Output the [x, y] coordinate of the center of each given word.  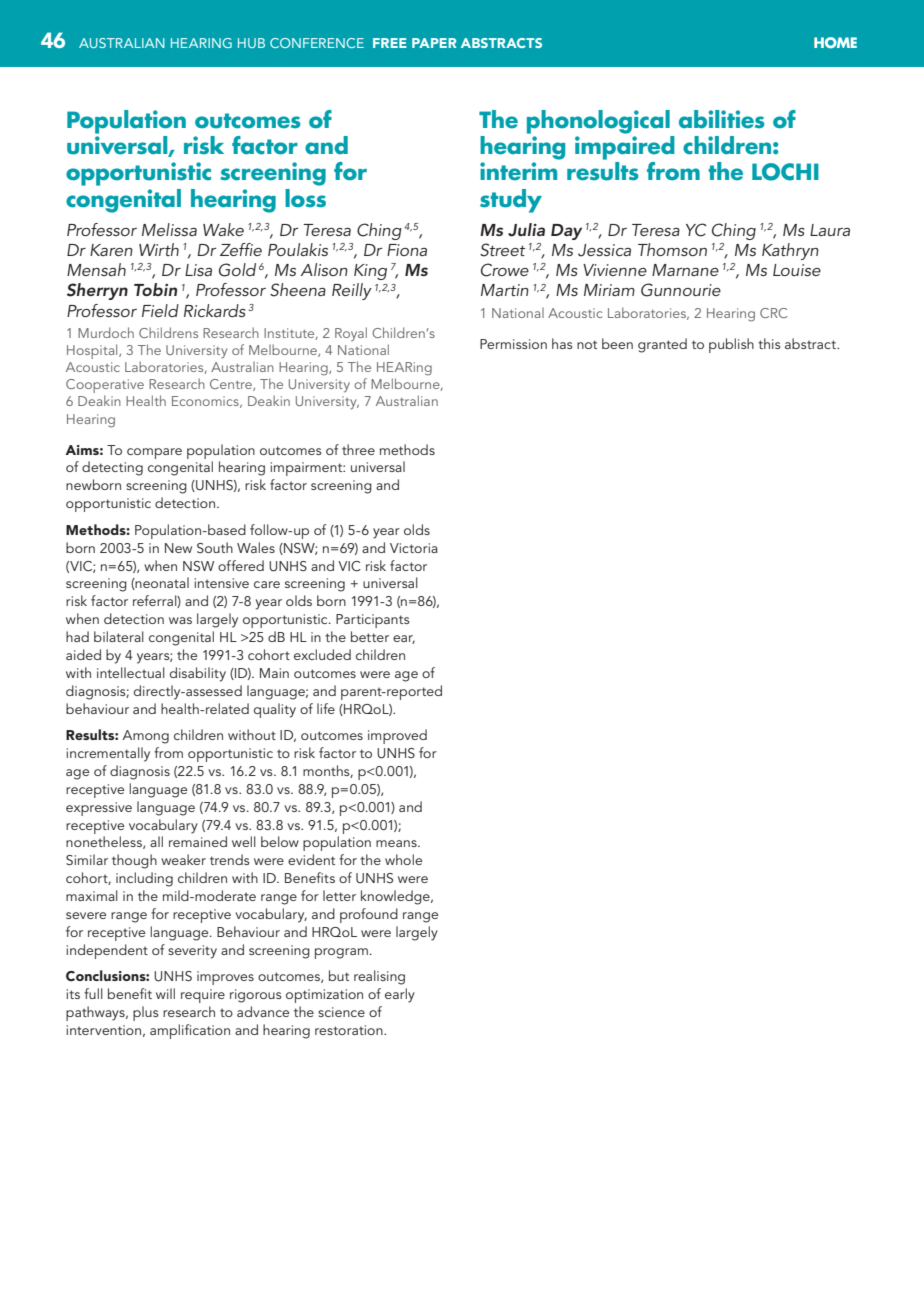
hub [251, 43]
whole [403, 859]
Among [145, 737]
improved [397, 736]
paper [434, 43]
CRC [773, 313]
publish [731, 345]
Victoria [414, 548]
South [215, 547]
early [400, 995]
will [165, 993]
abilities [722, 119]
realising [379, 977]
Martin [505, 290]
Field [160, 310]
